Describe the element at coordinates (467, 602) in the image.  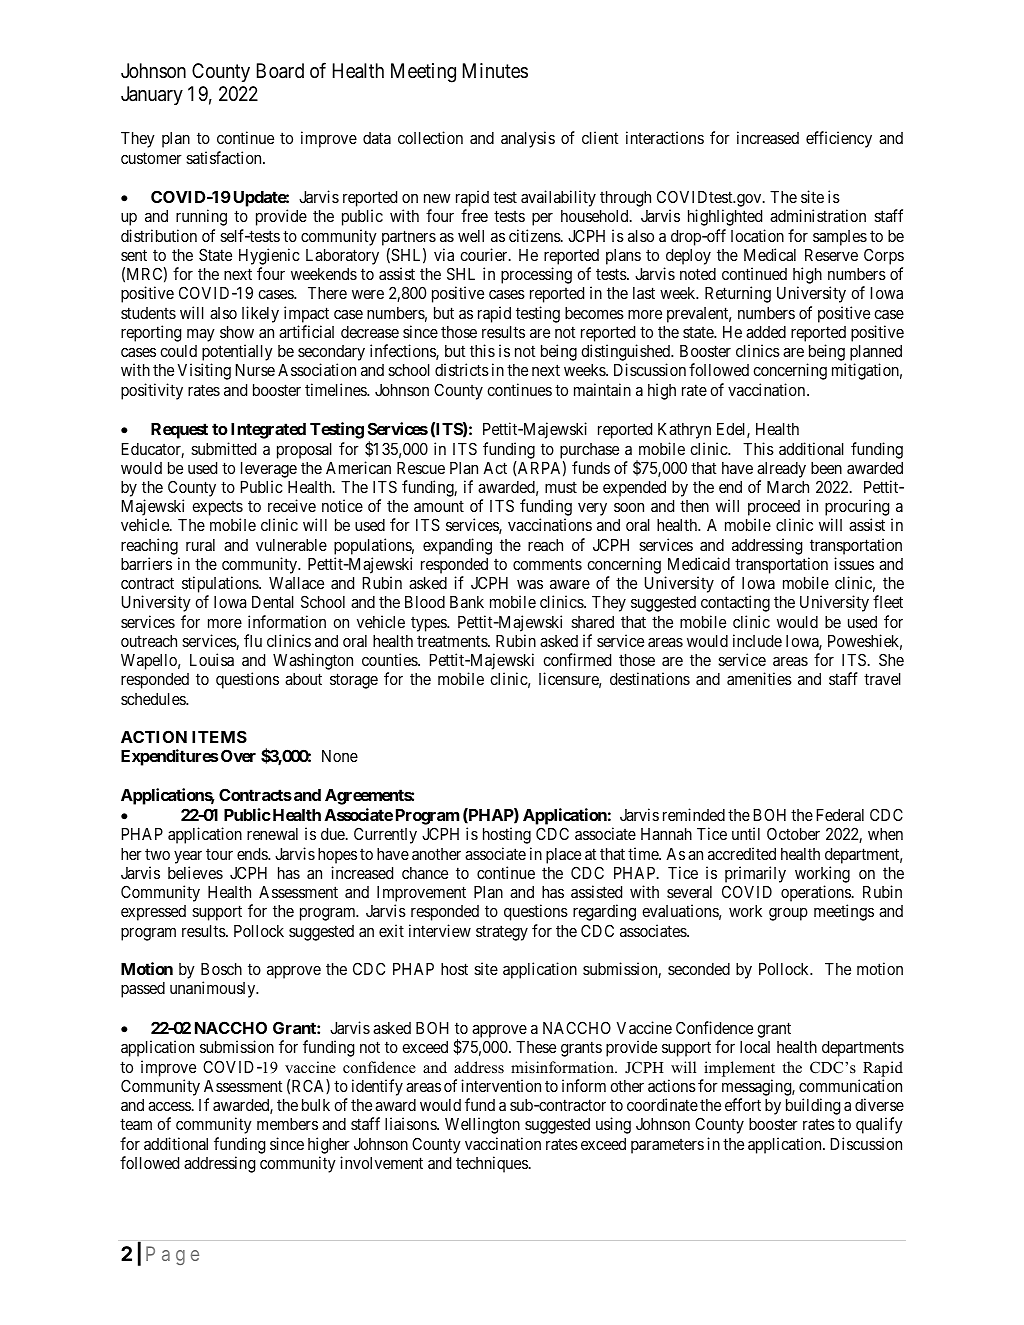
I see `Bank` at that location.
